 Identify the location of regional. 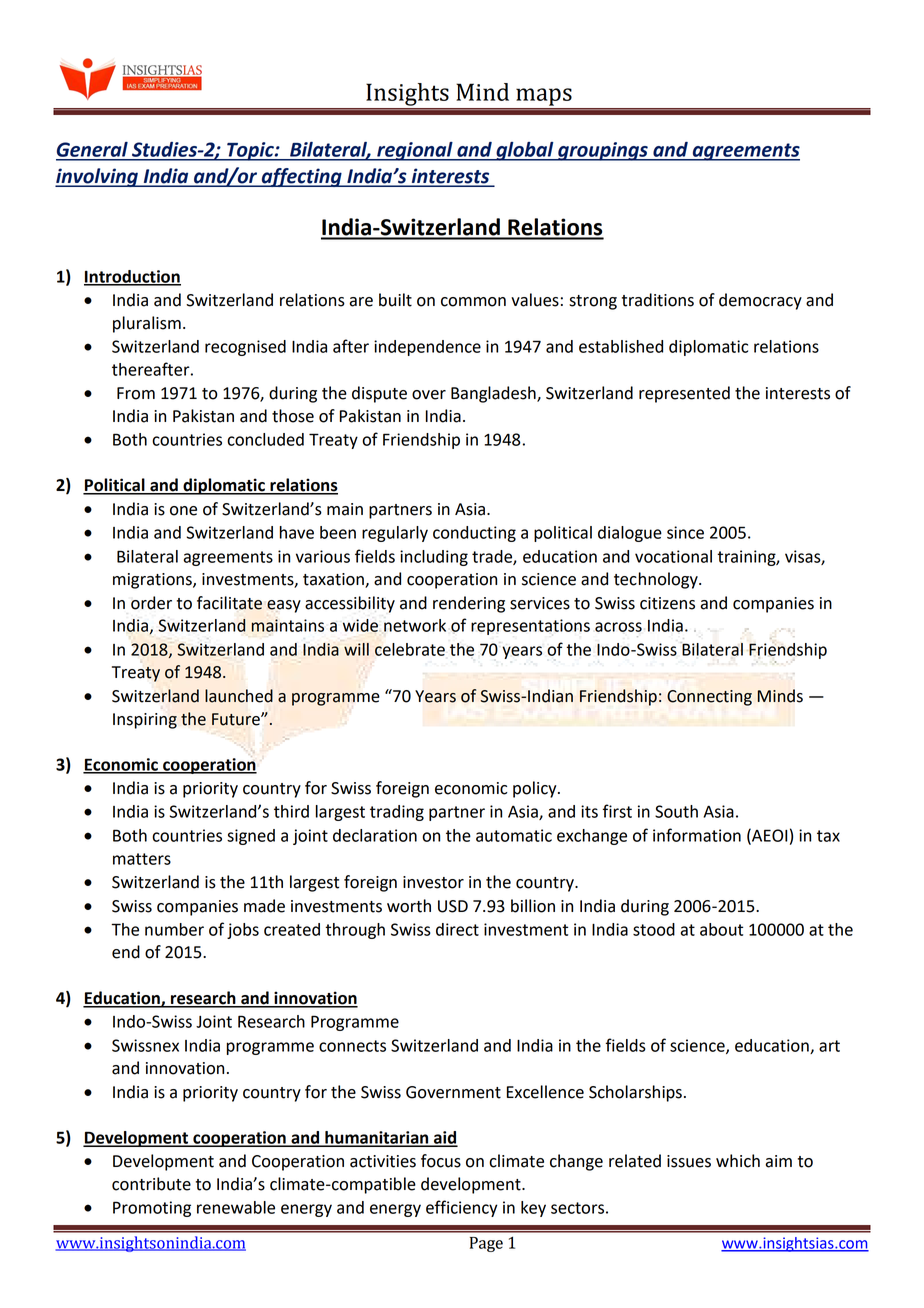
(415, 151).
